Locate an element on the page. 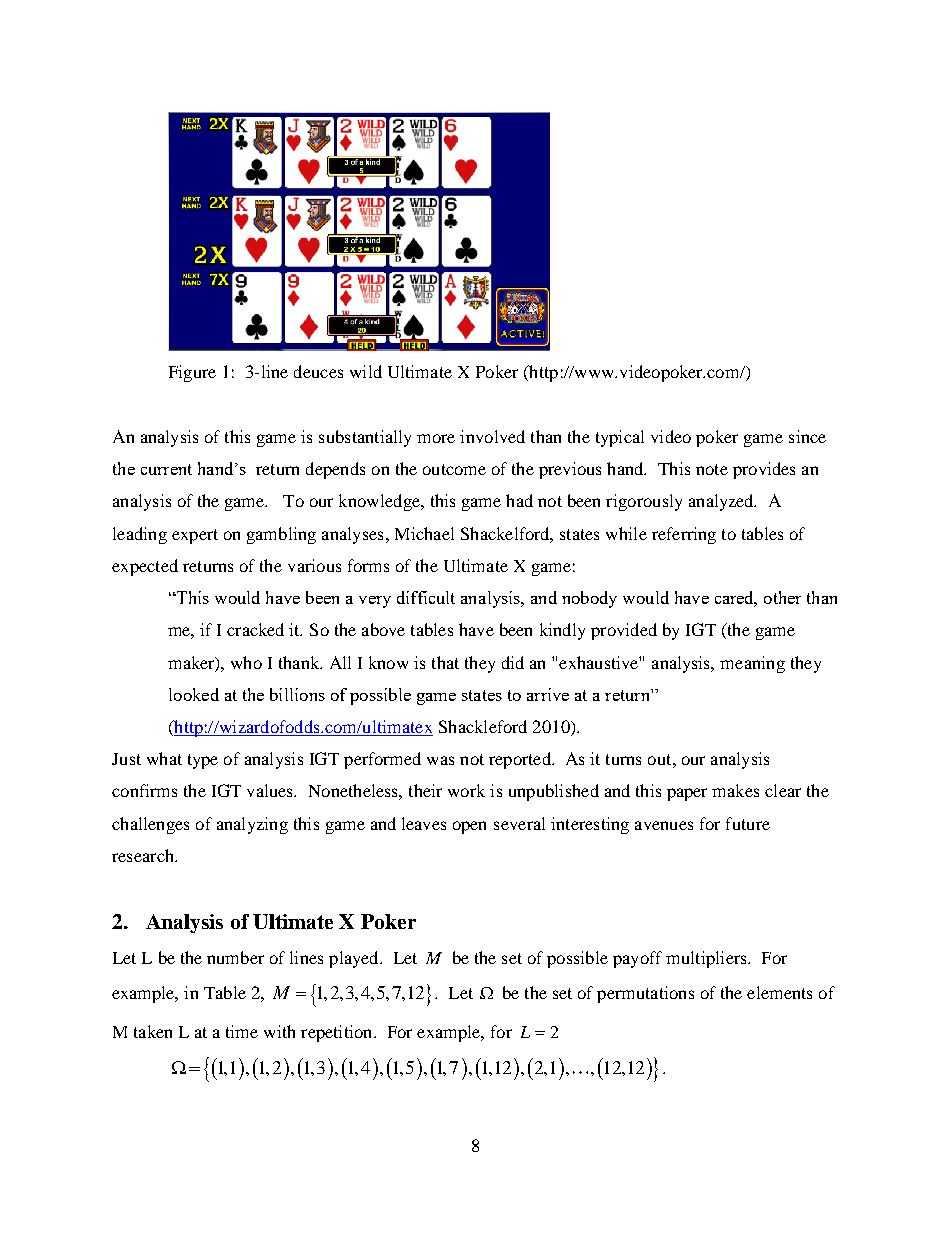  research is located at coordinates (144, 855).
